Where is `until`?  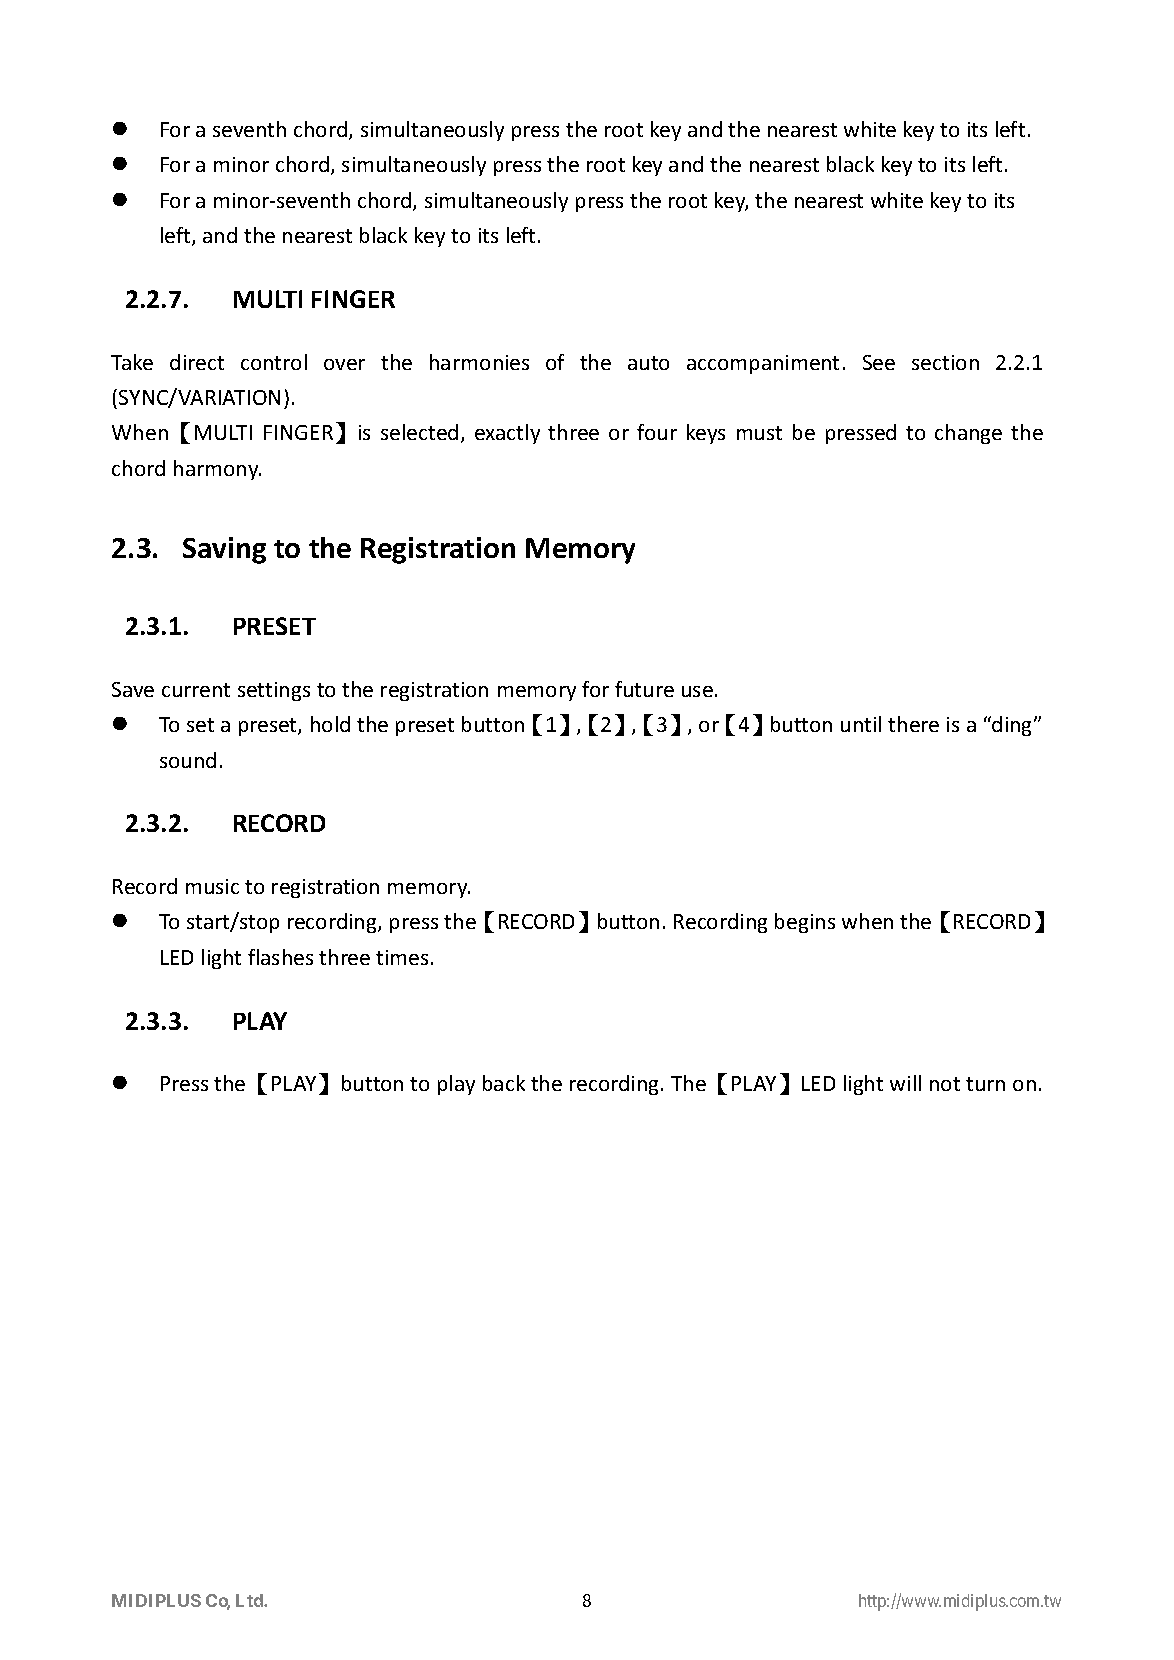 until is located at coordinates (861, 724).
